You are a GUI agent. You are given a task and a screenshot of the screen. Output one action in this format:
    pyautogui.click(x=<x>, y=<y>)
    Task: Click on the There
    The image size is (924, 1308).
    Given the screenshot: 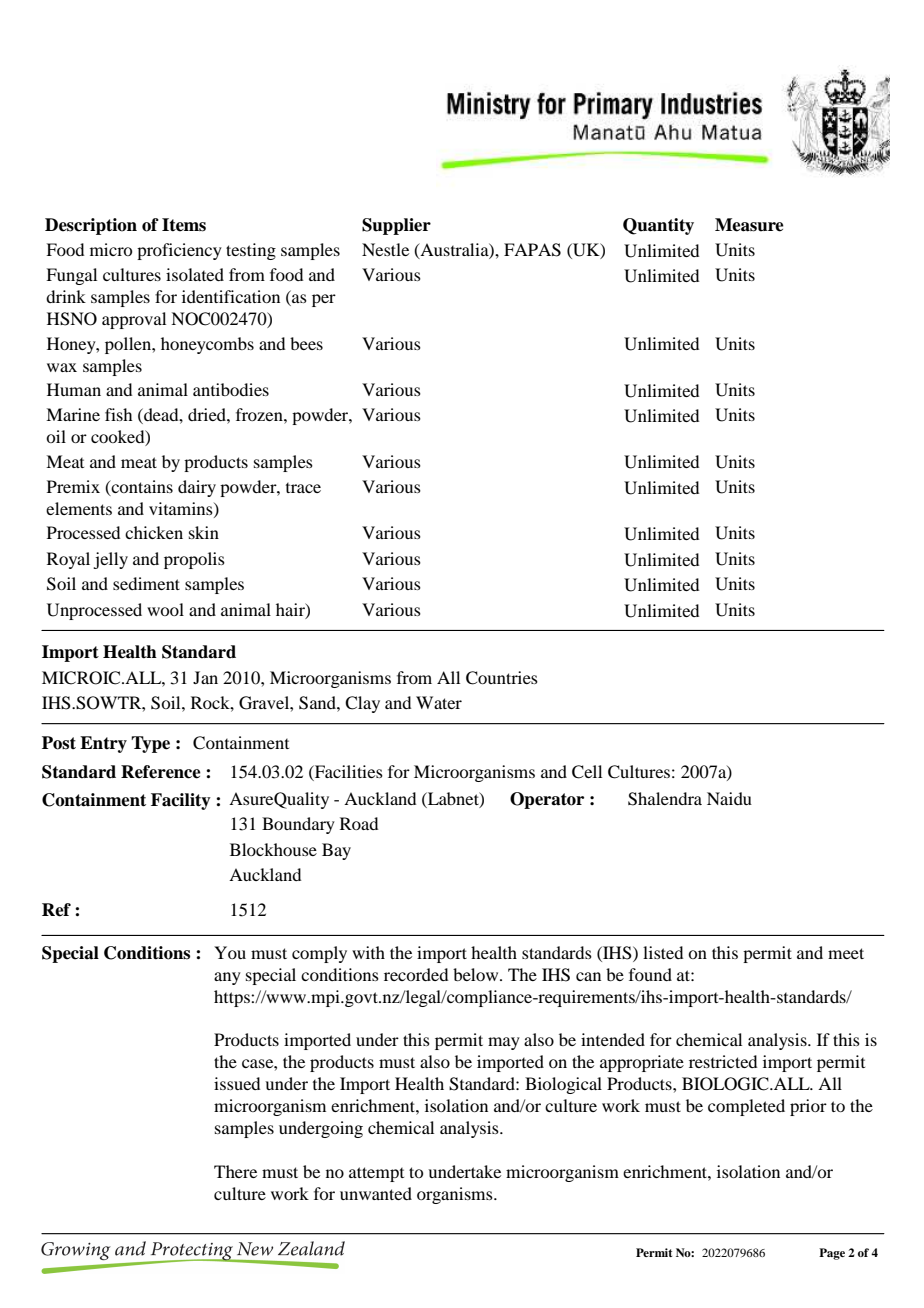 What is the action you would take?
    pyautogui.click(x=235, y=1171)
